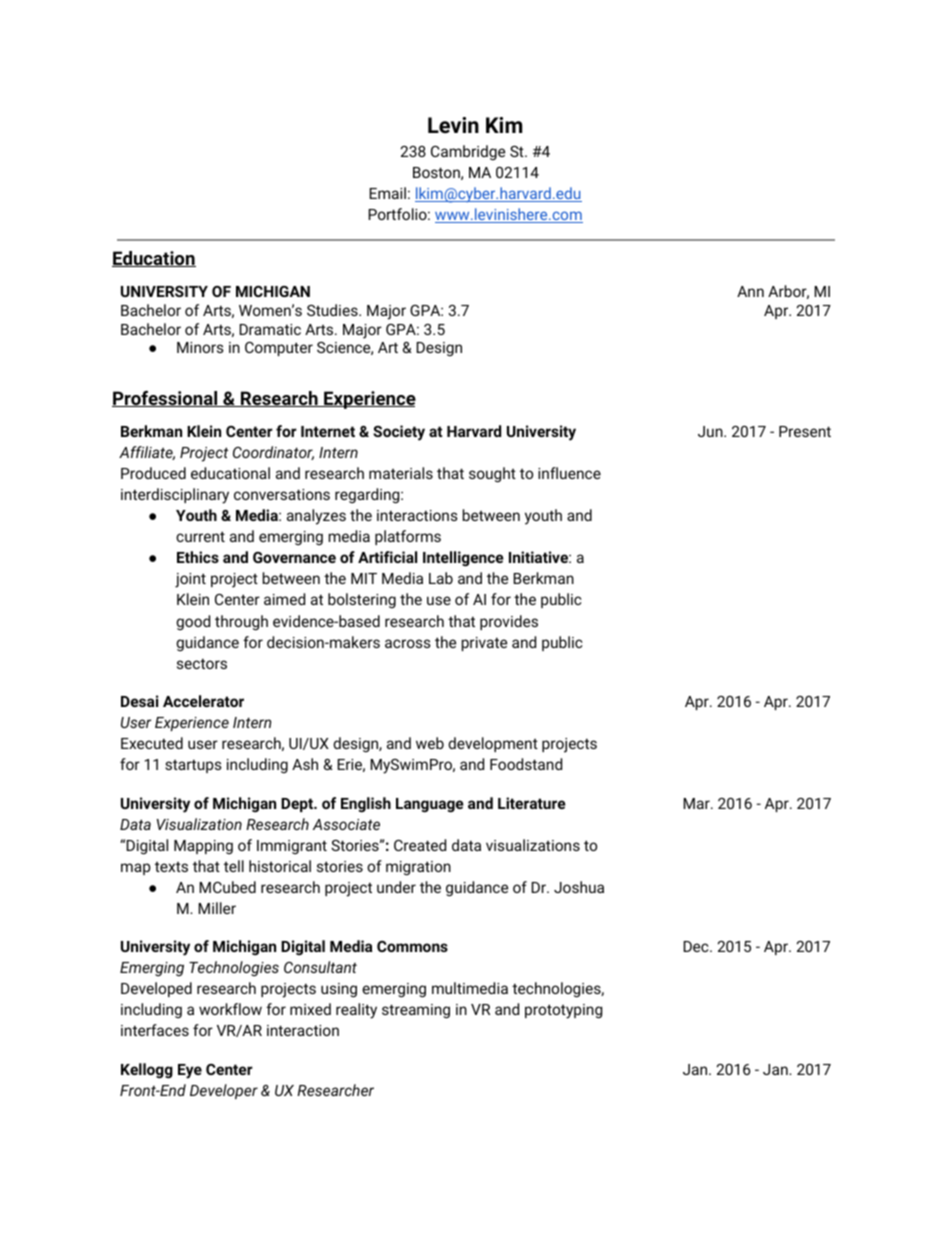 This screenshot has height=1233, width=952. I want to click on private, so click(484, 644).
